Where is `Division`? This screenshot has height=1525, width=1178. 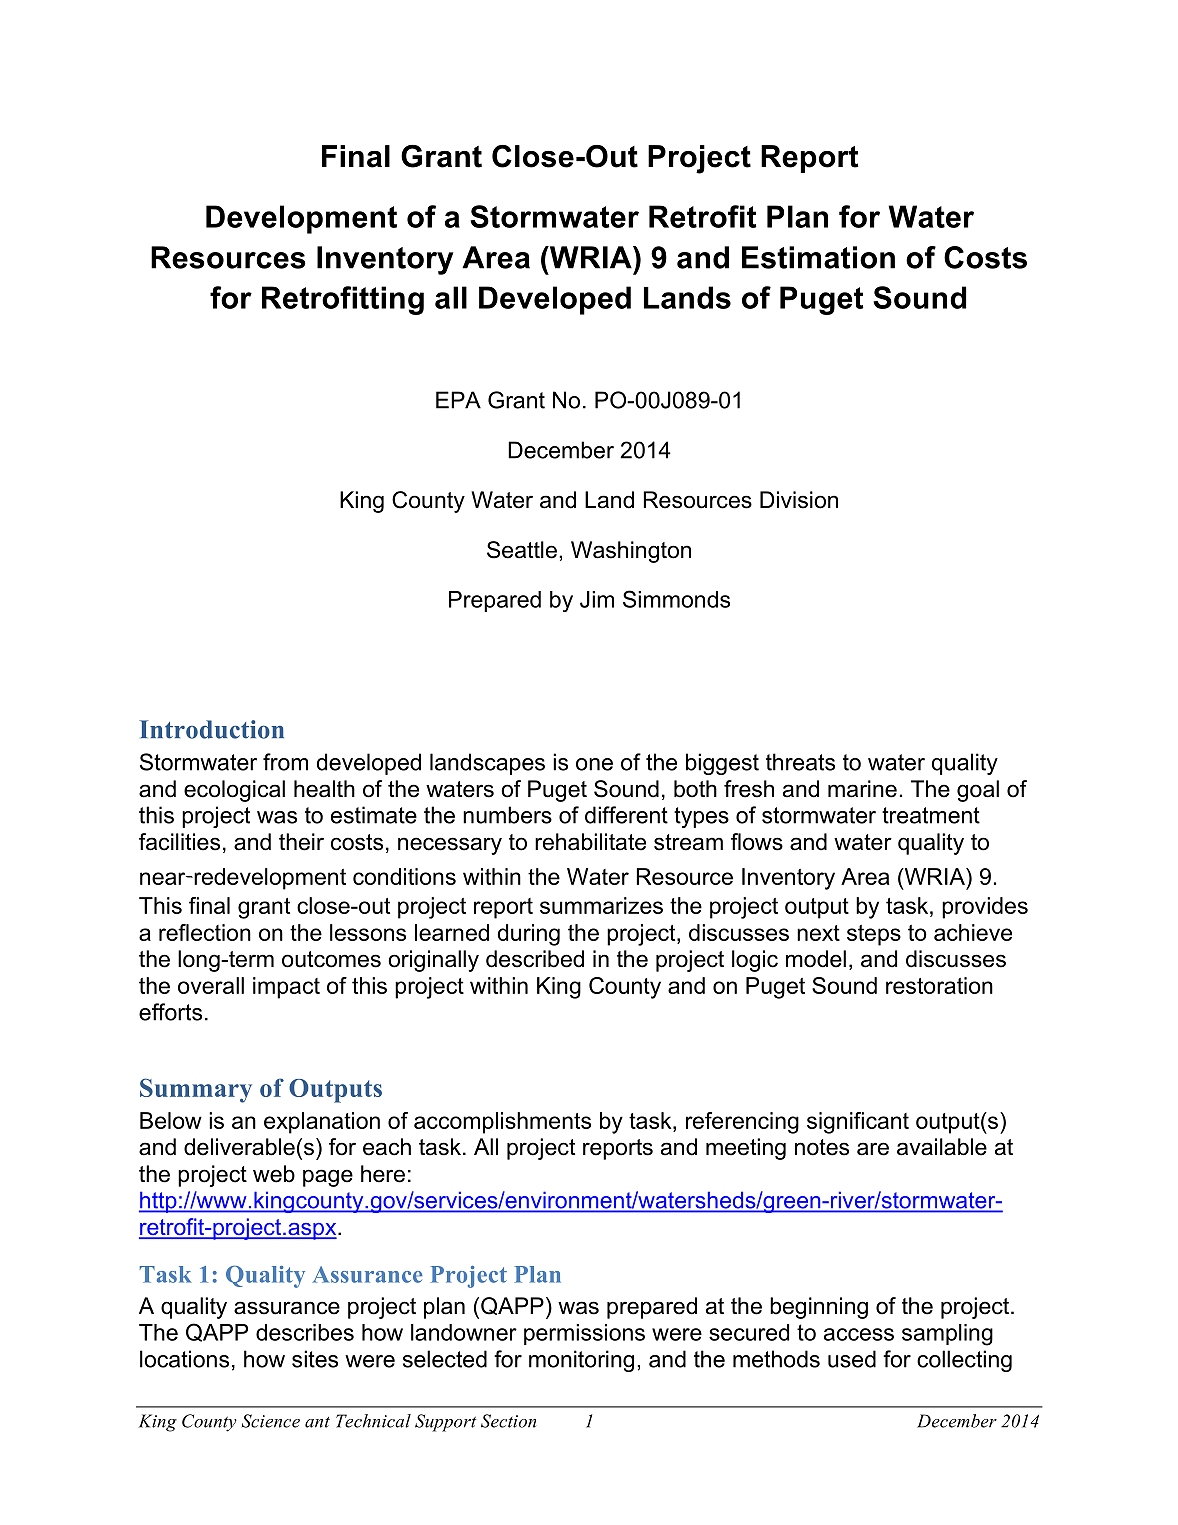 Division is located at coordinates (799, 500).
